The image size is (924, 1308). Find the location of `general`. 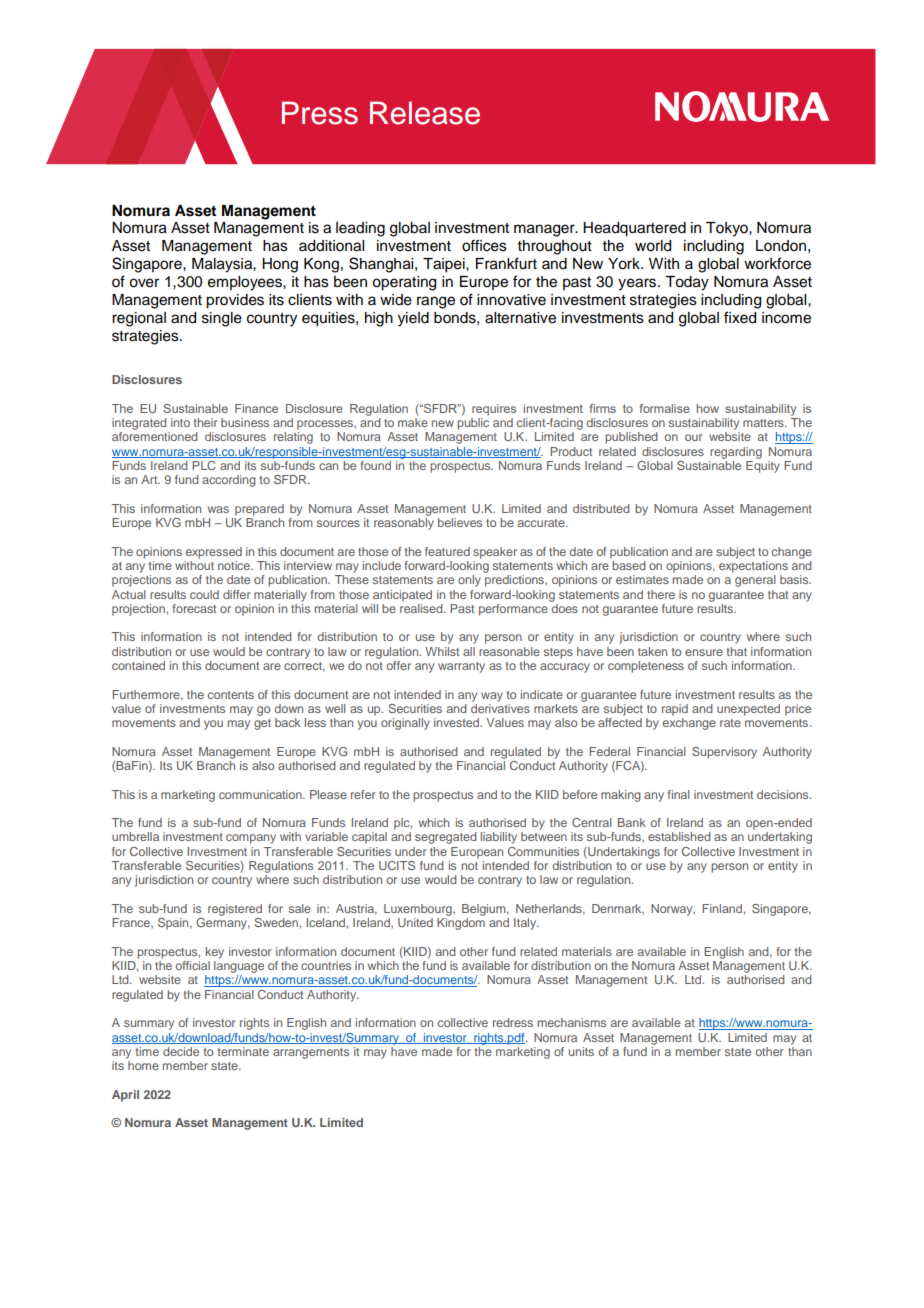

general is located at coordinates (755, 581).
